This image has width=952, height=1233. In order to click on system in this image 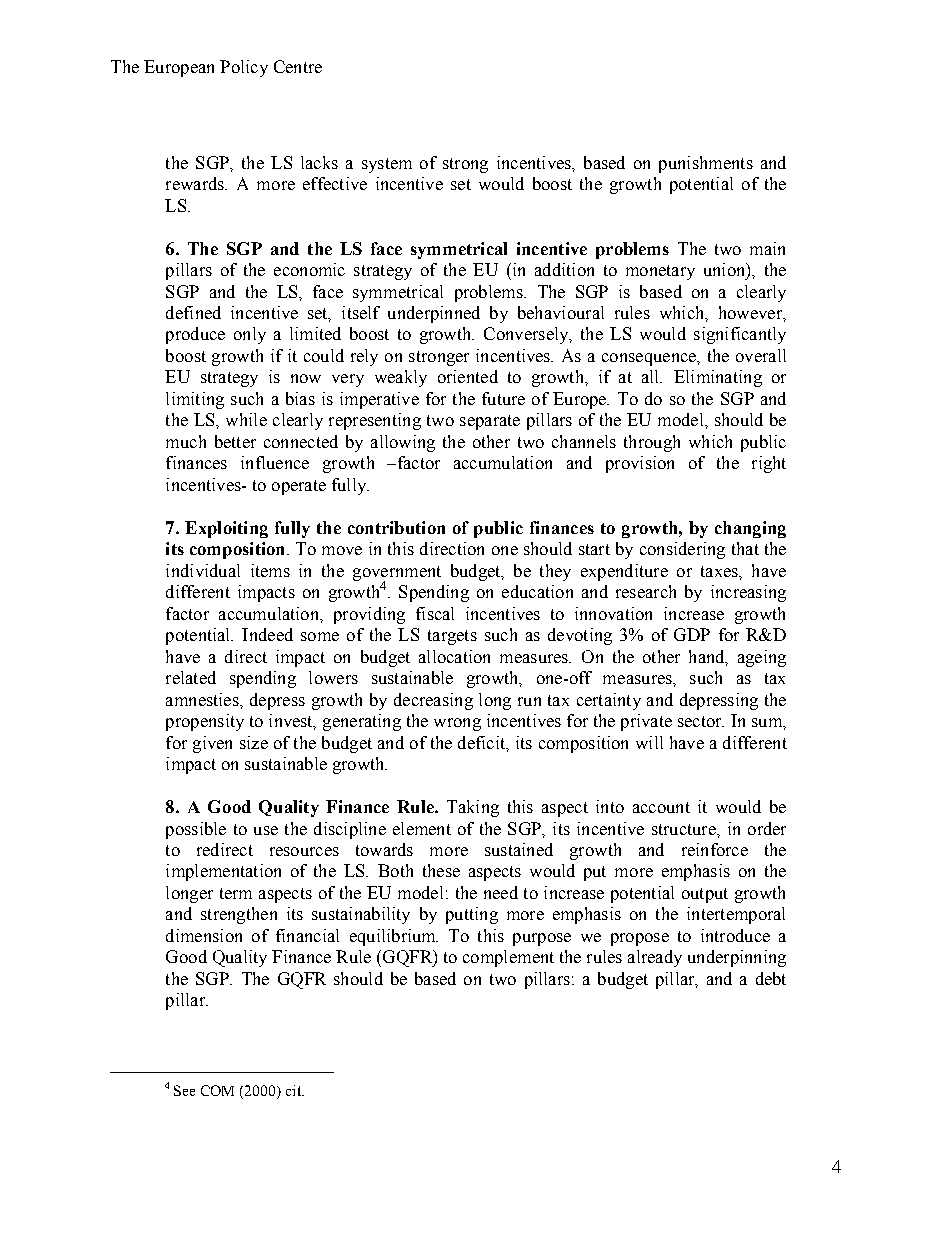, I will do `click(387, 165)`.
